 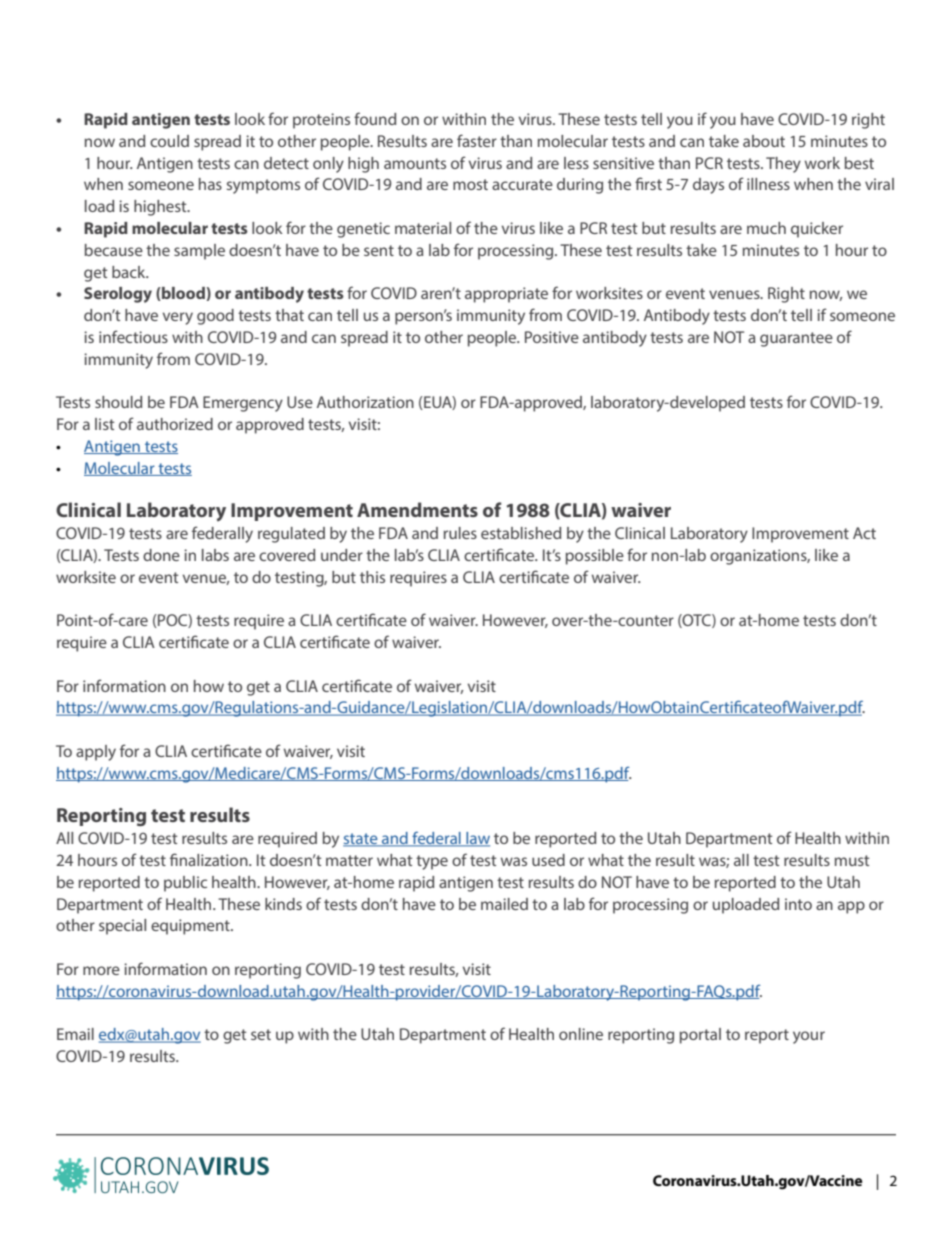 What do you see at coordinates (796, 339) in the screenshot?
I see `guarantee` at bounding box center [796, 339].
